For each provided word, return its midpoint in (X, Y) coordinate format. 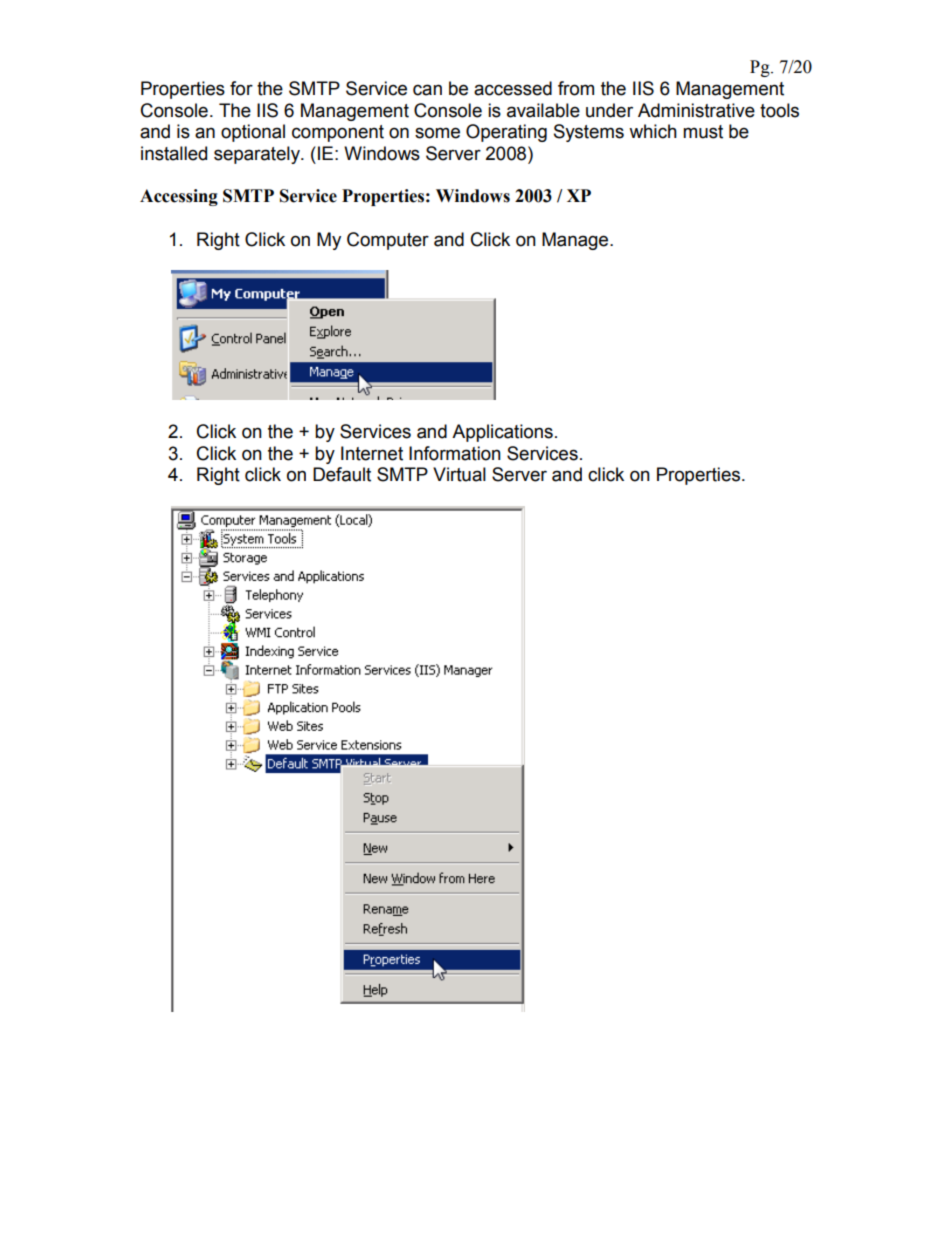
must (703, 132)
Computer (388, 241)
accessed (513, 88)
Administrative (696, 110)
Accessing (179, 197)
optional (253, 133)
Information (455, 453)
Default (342, 474)
